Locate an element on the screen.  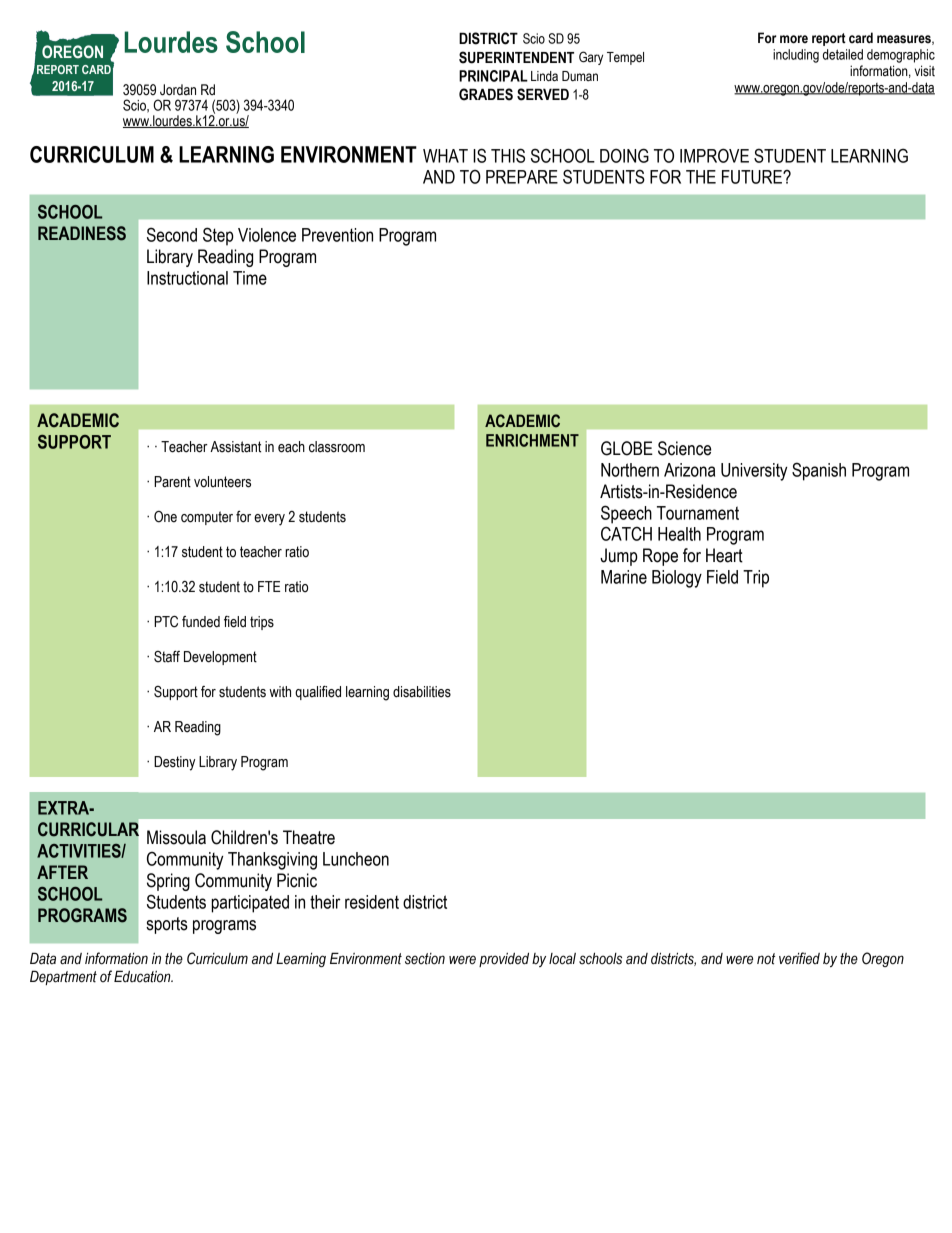
One is located at coordinates (165, 517).
